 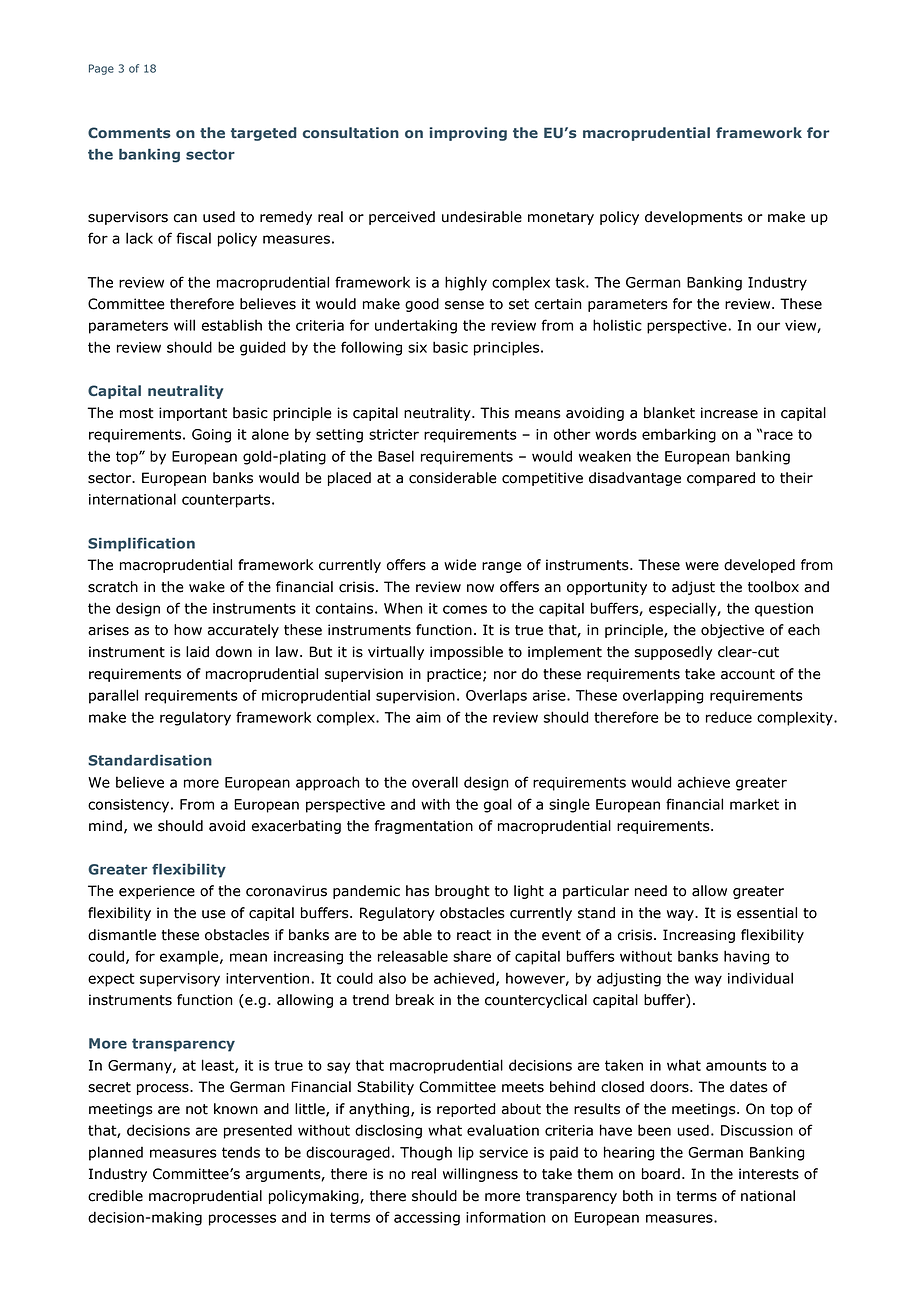 I want to click on improving, so click(x=468, y=134).
